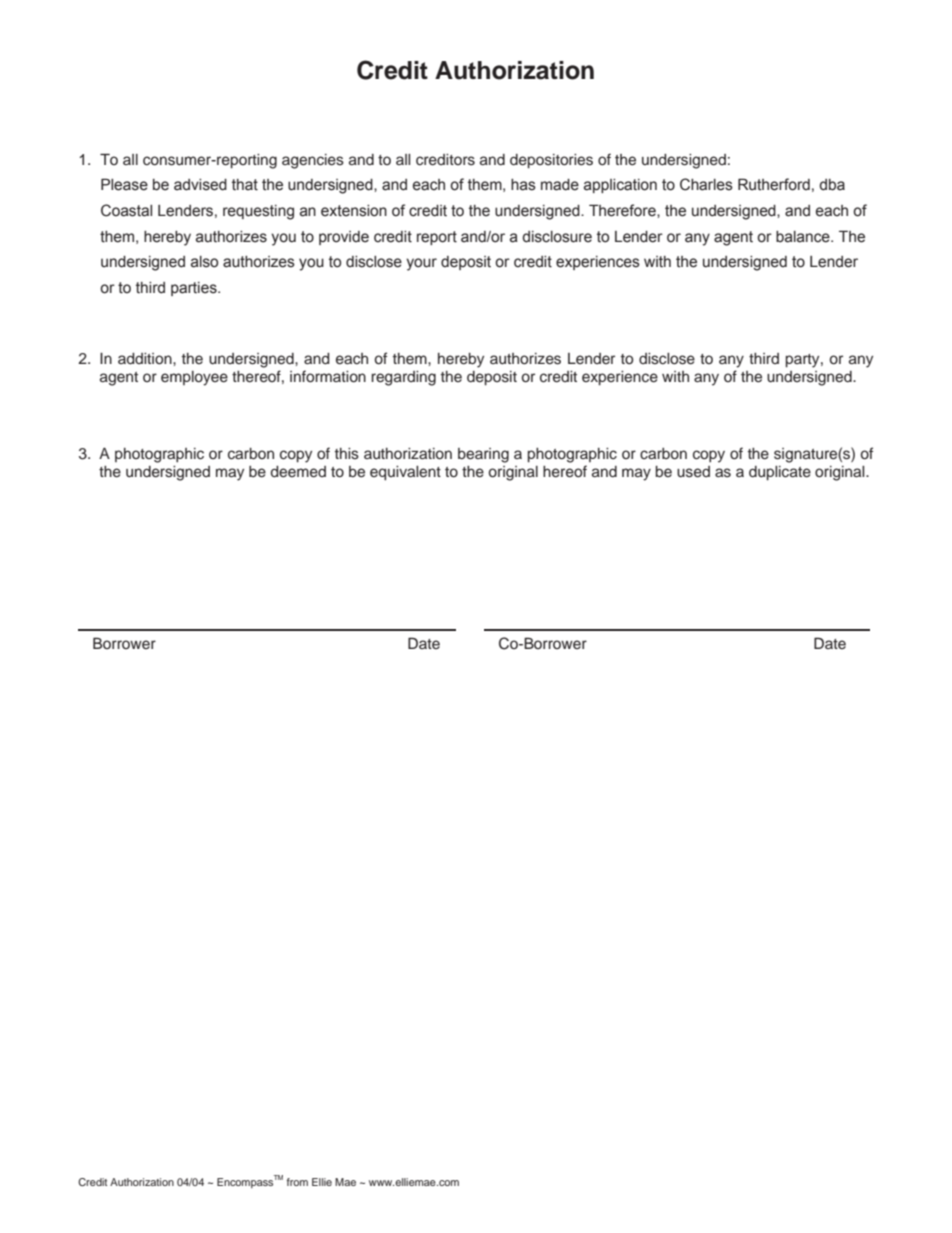 This screenshot has width=952, height=1233. I want to click on equivalent, so click(405, 473).
